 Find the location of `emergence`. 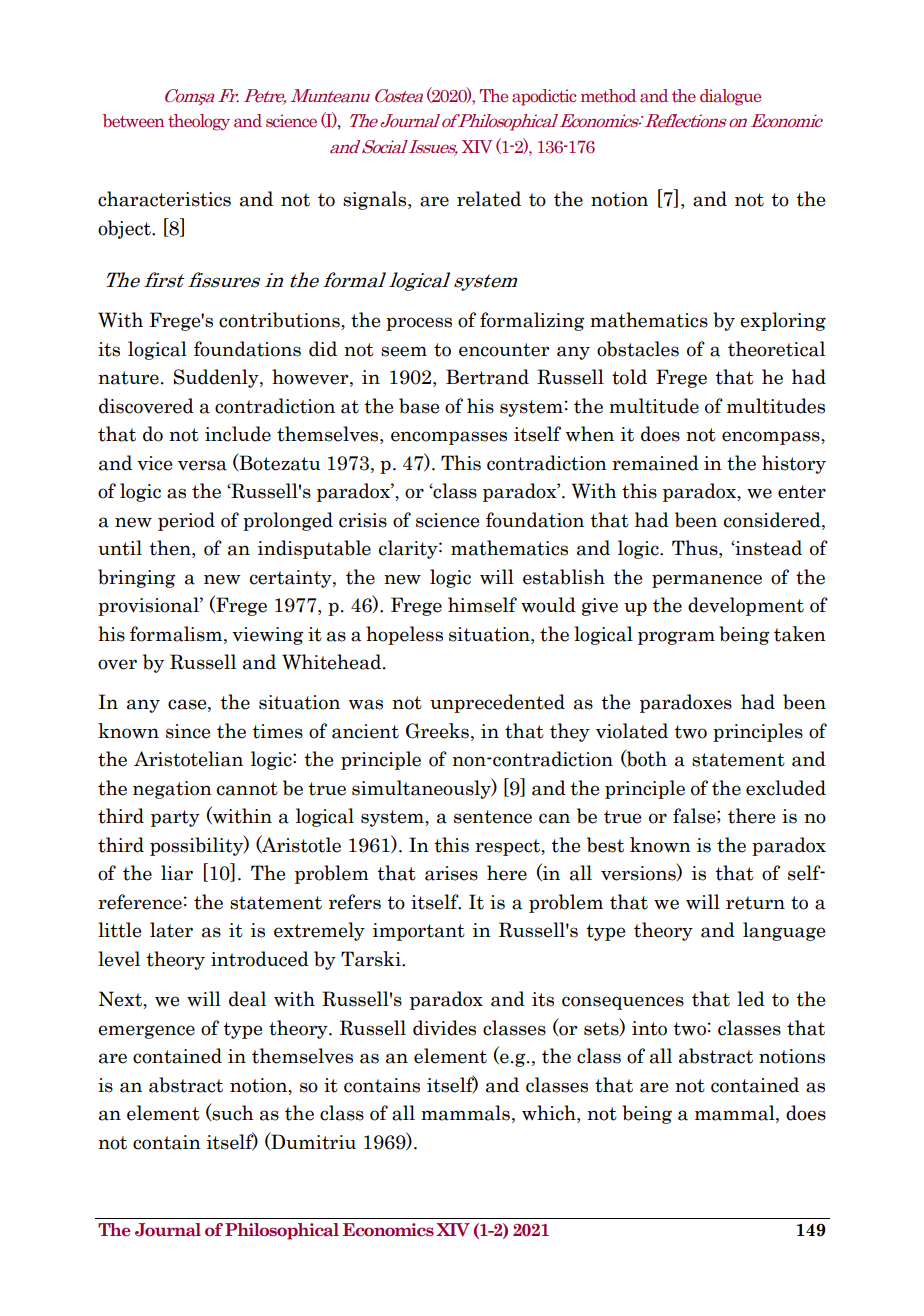

emergence is located at coordinates (146, 1032).
